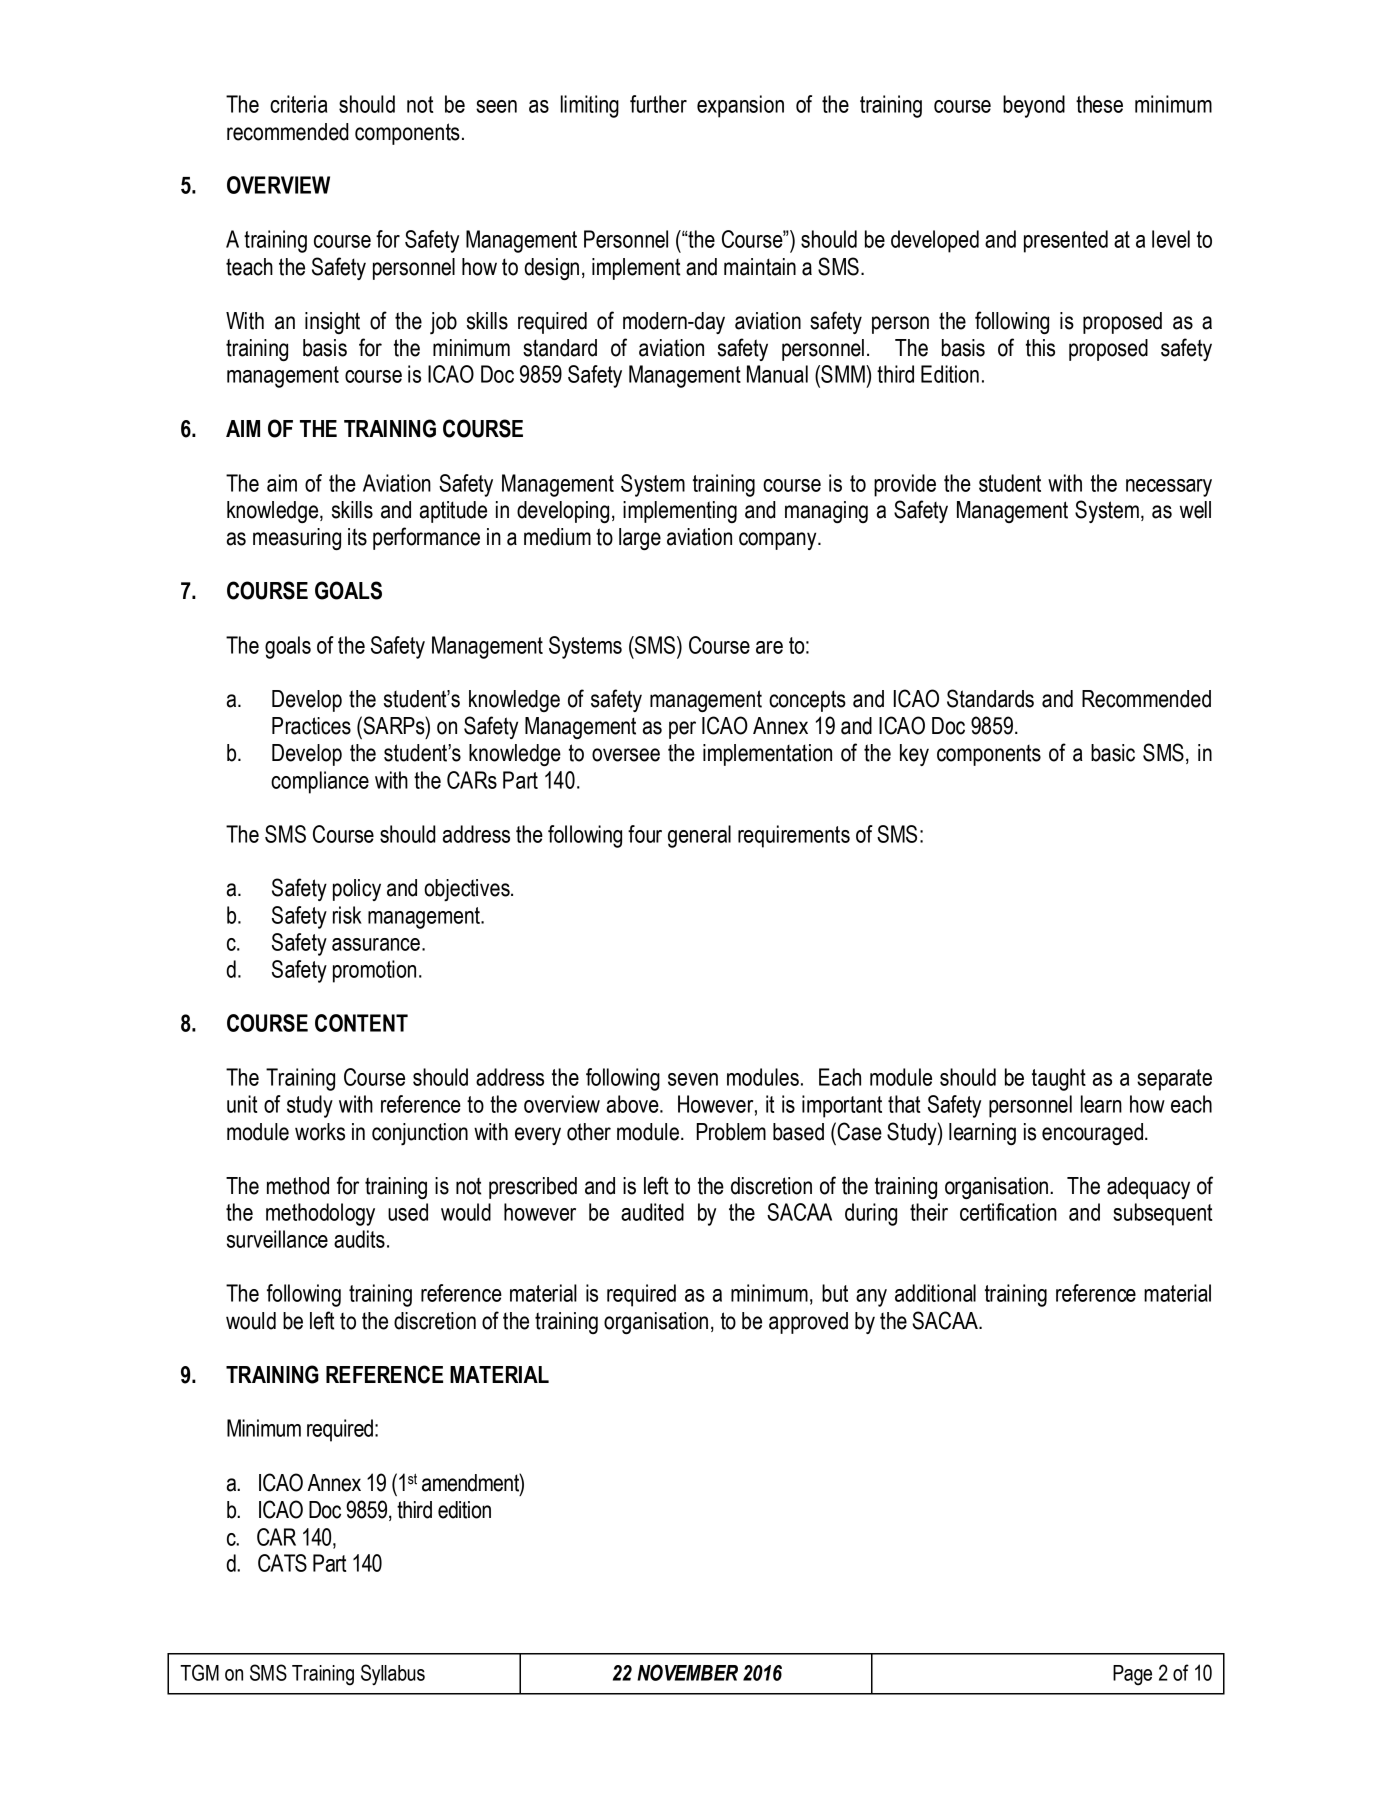 This screenshot has height=1804, width=1394. What do you see at coordinates (1099, 104) in the screenshot?
I see `these` at bounding box center [1099, 104].
